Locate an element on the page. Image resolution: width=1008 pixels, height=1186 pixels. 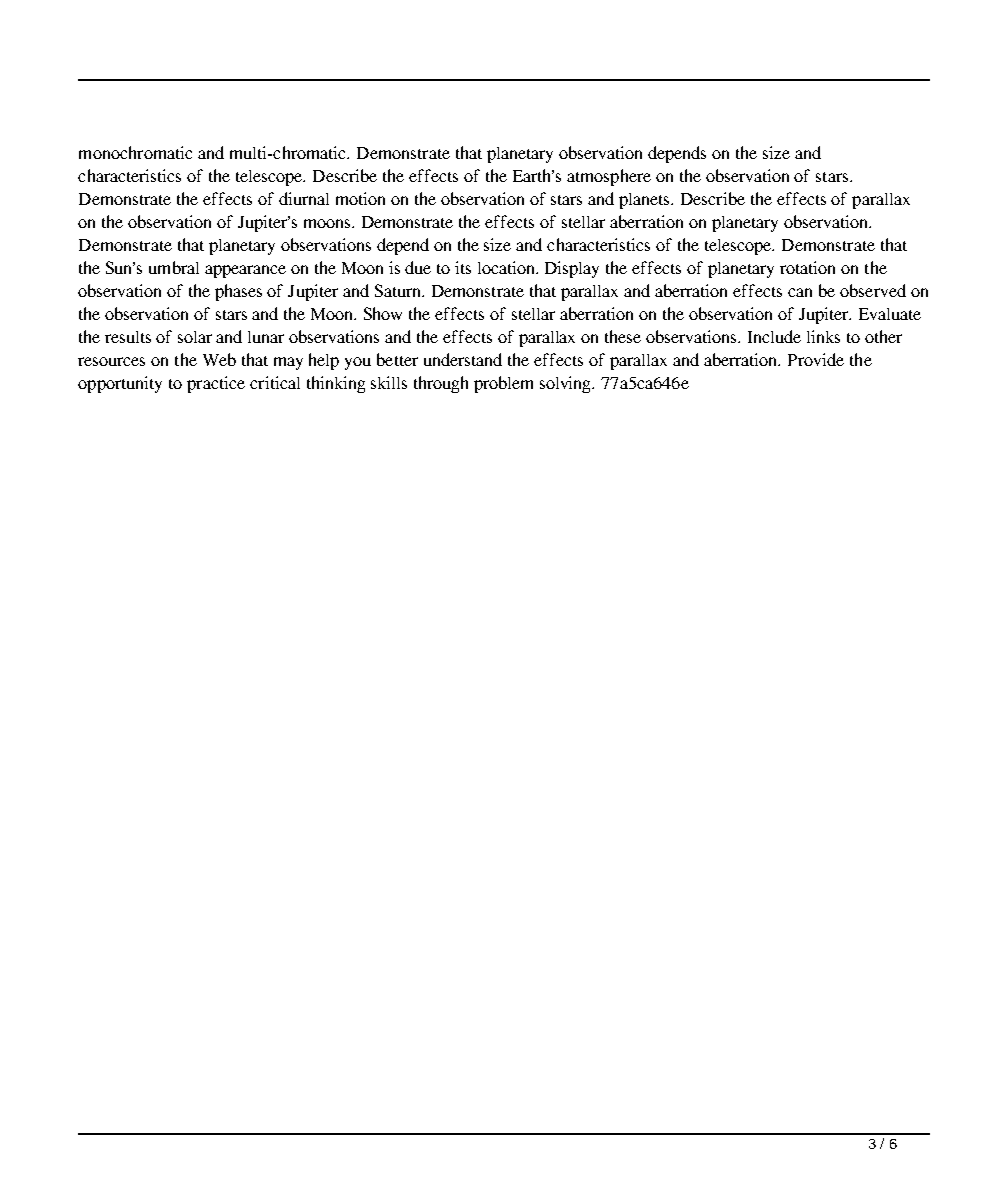
Show is located at coordinates (383, 313).
